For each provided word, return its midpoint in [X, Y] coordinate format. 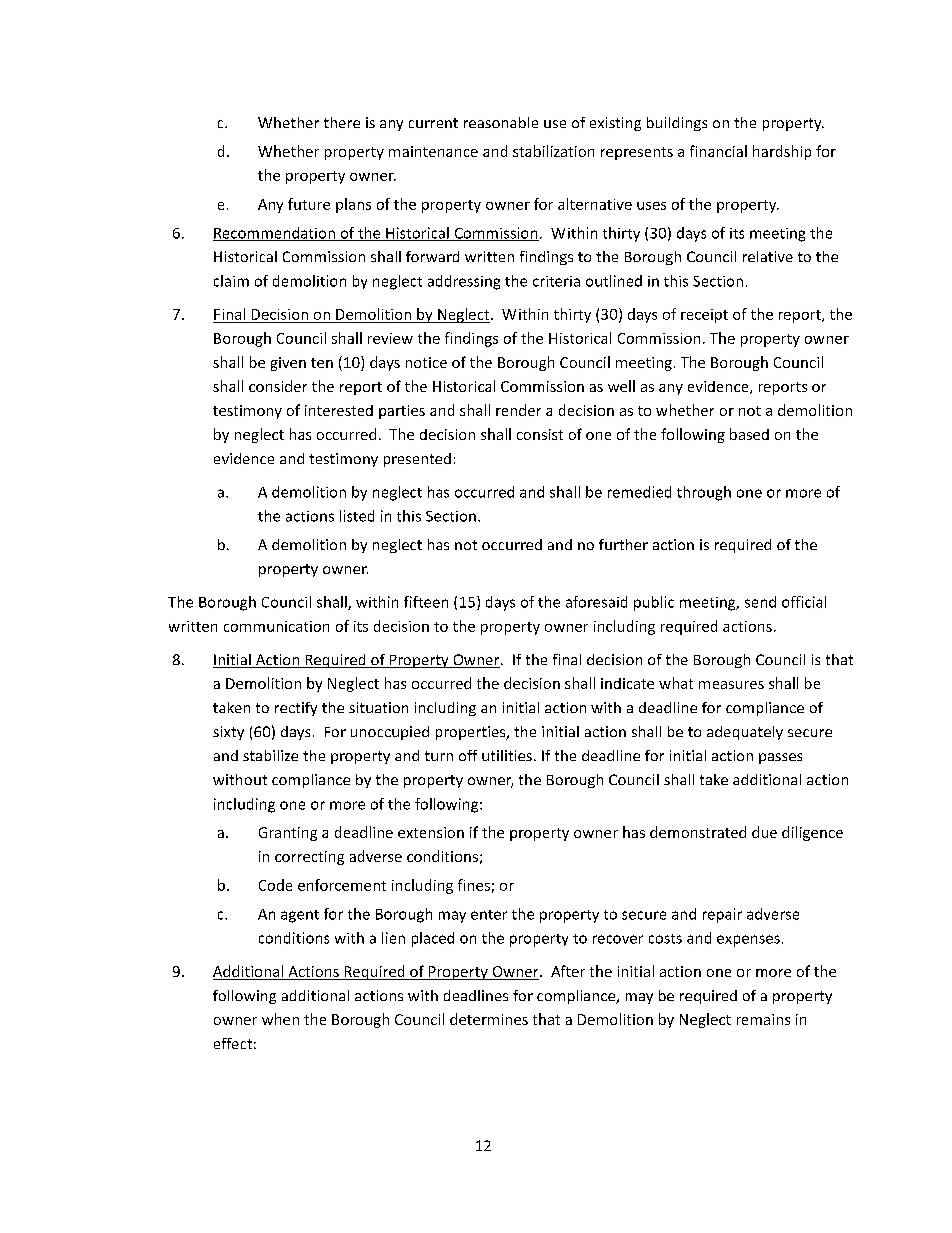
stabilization [553, 151]
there [342, 122]
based [749, 434]
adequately [745, 733]
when [280, 1019]
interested [339, 410]
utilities [507, 755]
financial [718, 151]
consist [540, 434]
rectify [296, 709]
